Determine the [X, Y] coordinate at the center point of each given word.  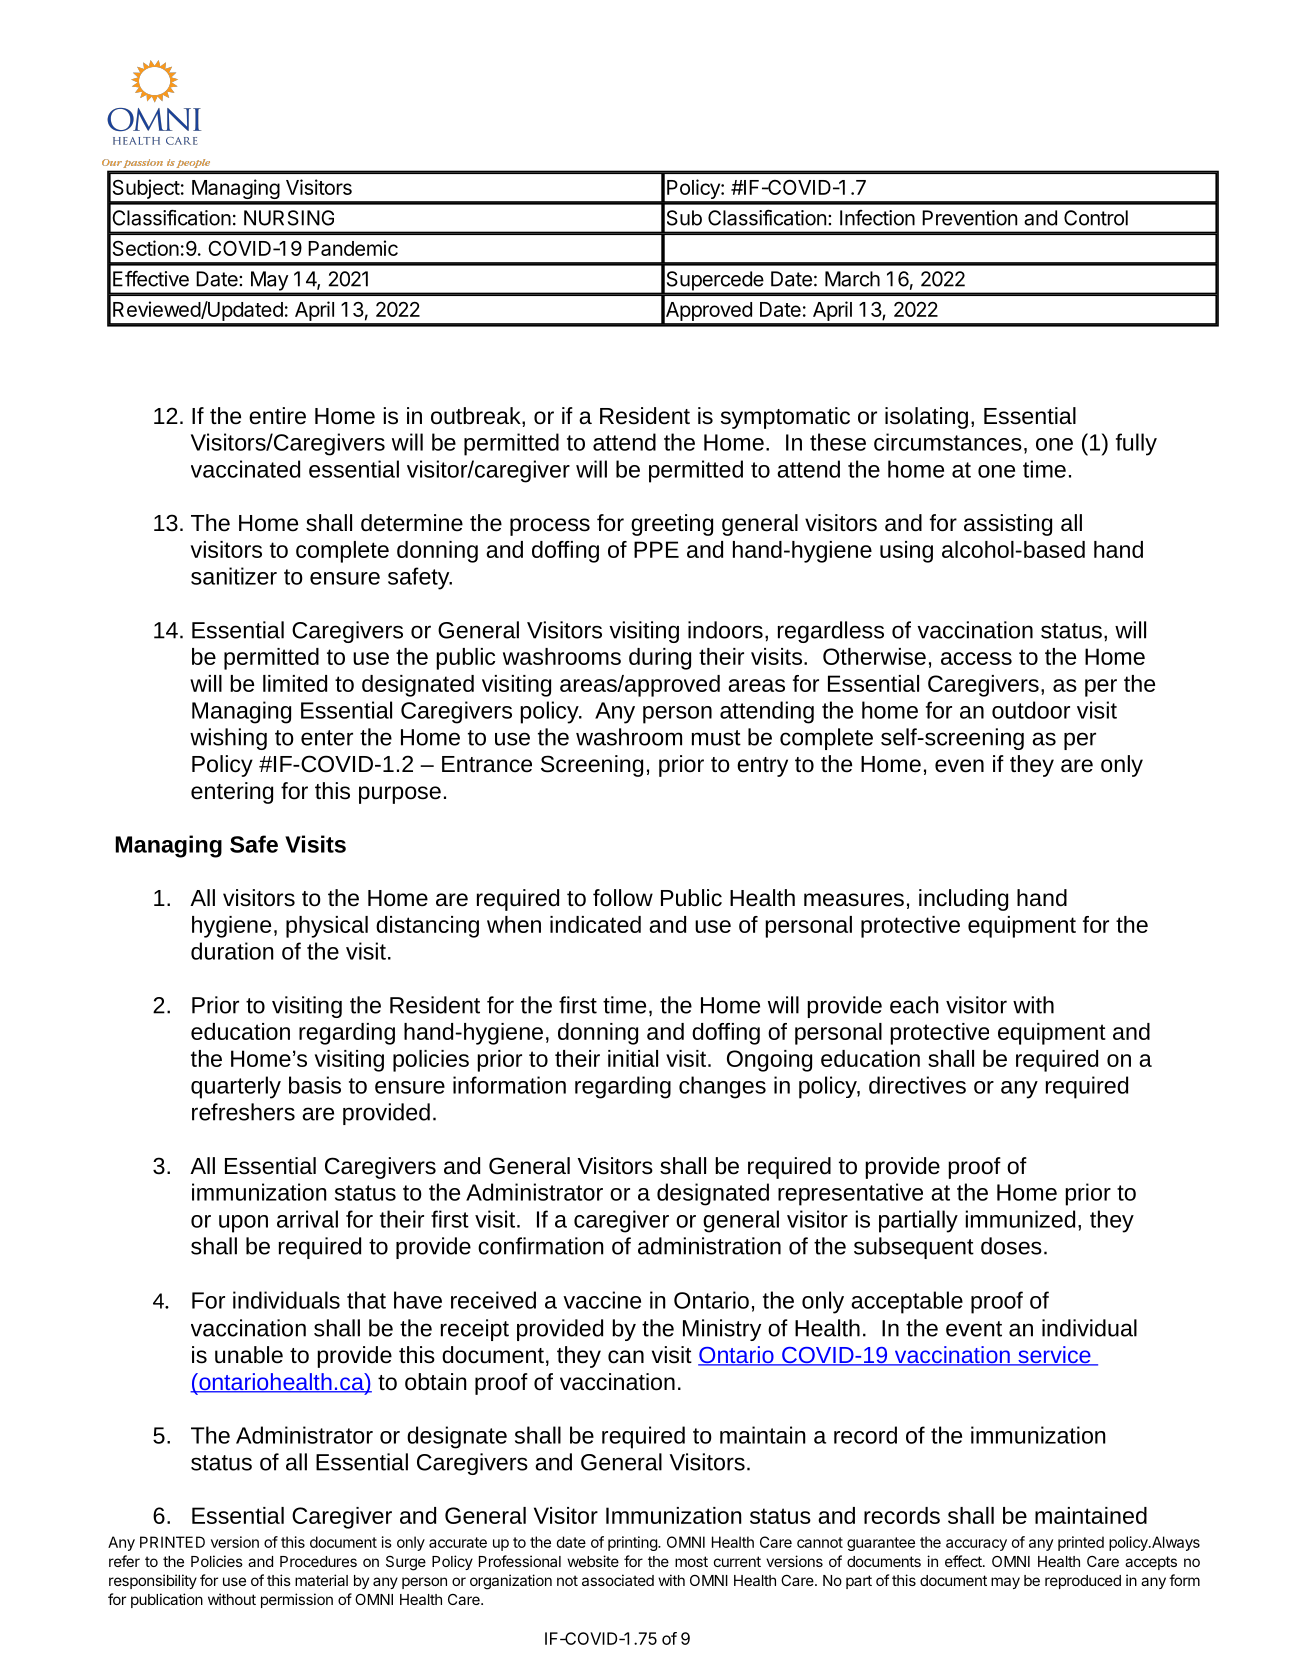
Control [1096, 218]
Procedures [318, 1561]
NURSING [289, 218]
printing [633, 1543]
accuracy [976, 1545]
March [852, 279]
